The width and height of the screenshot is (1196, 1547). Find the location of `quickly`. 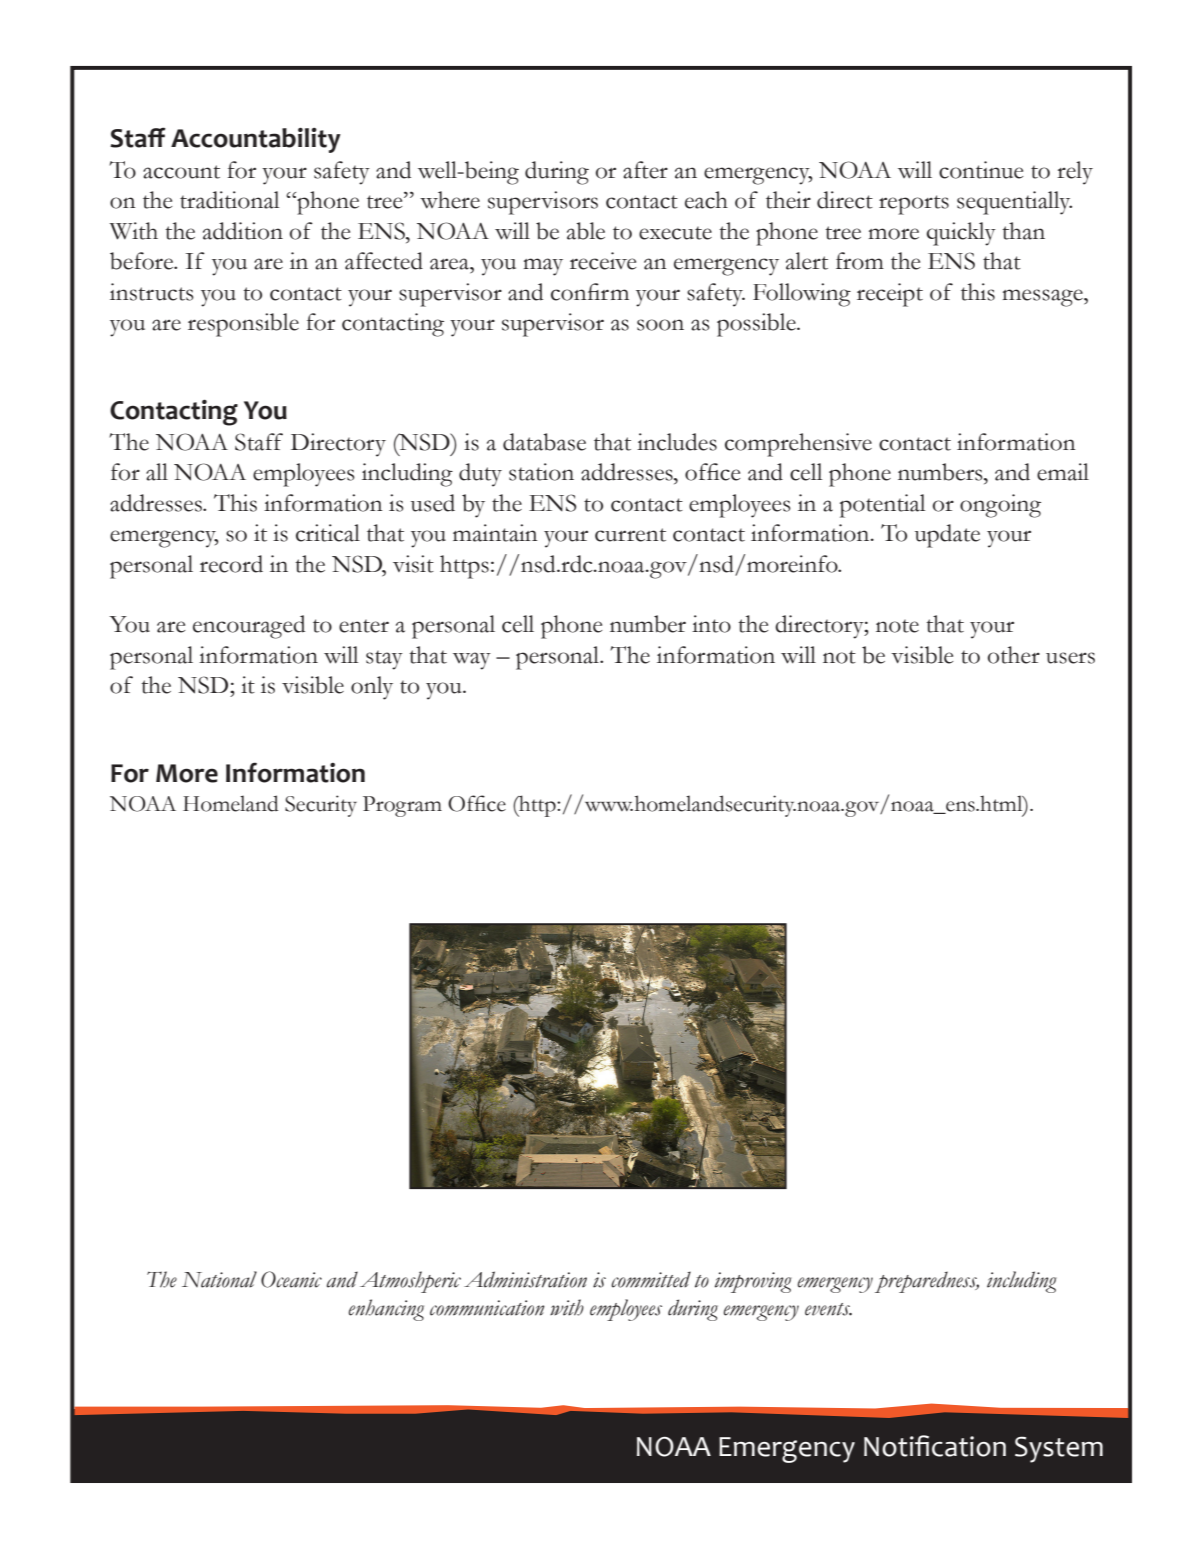

quickly is located at coordinates (961, 234).
